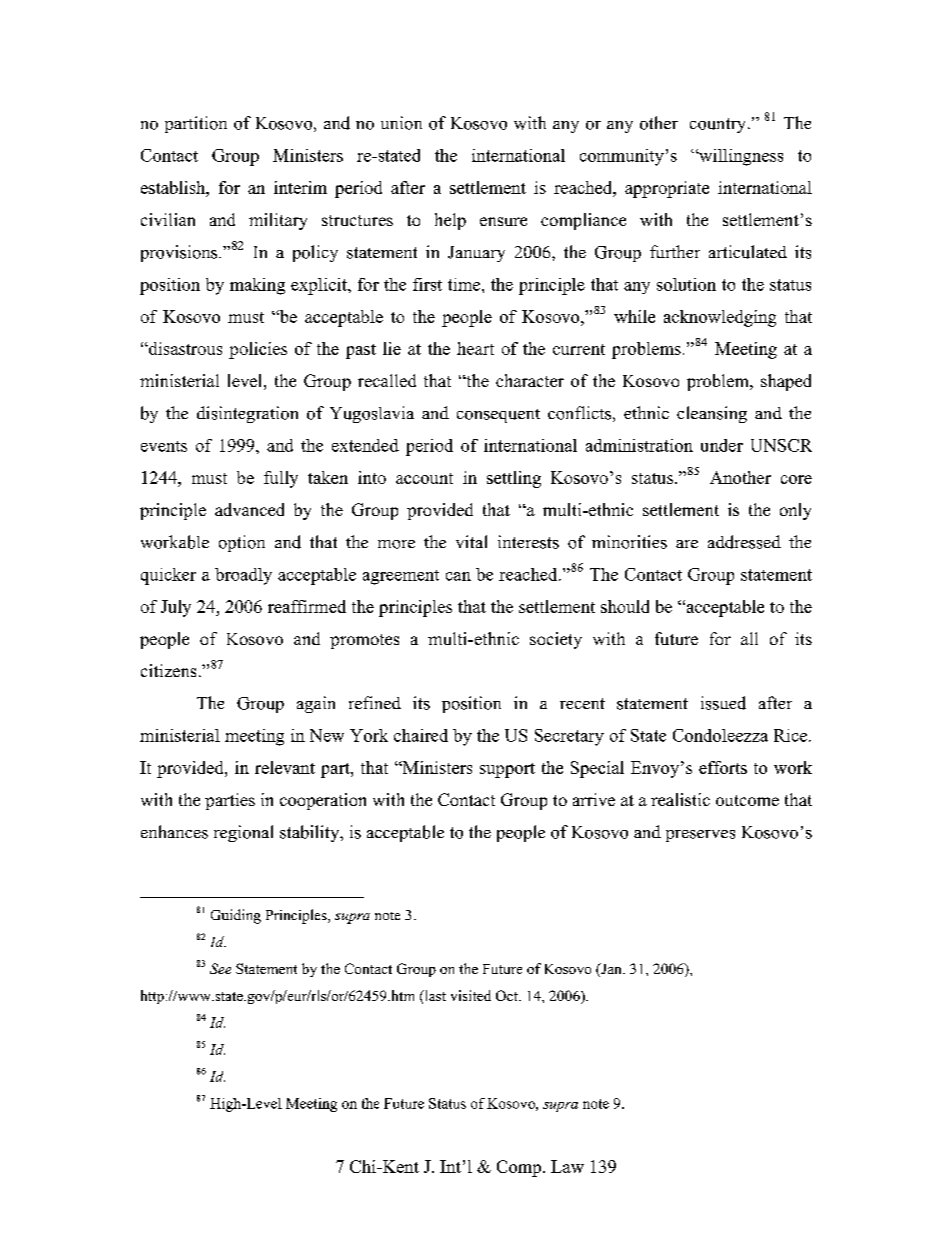  I want to click on issued, so click(723, 703).
